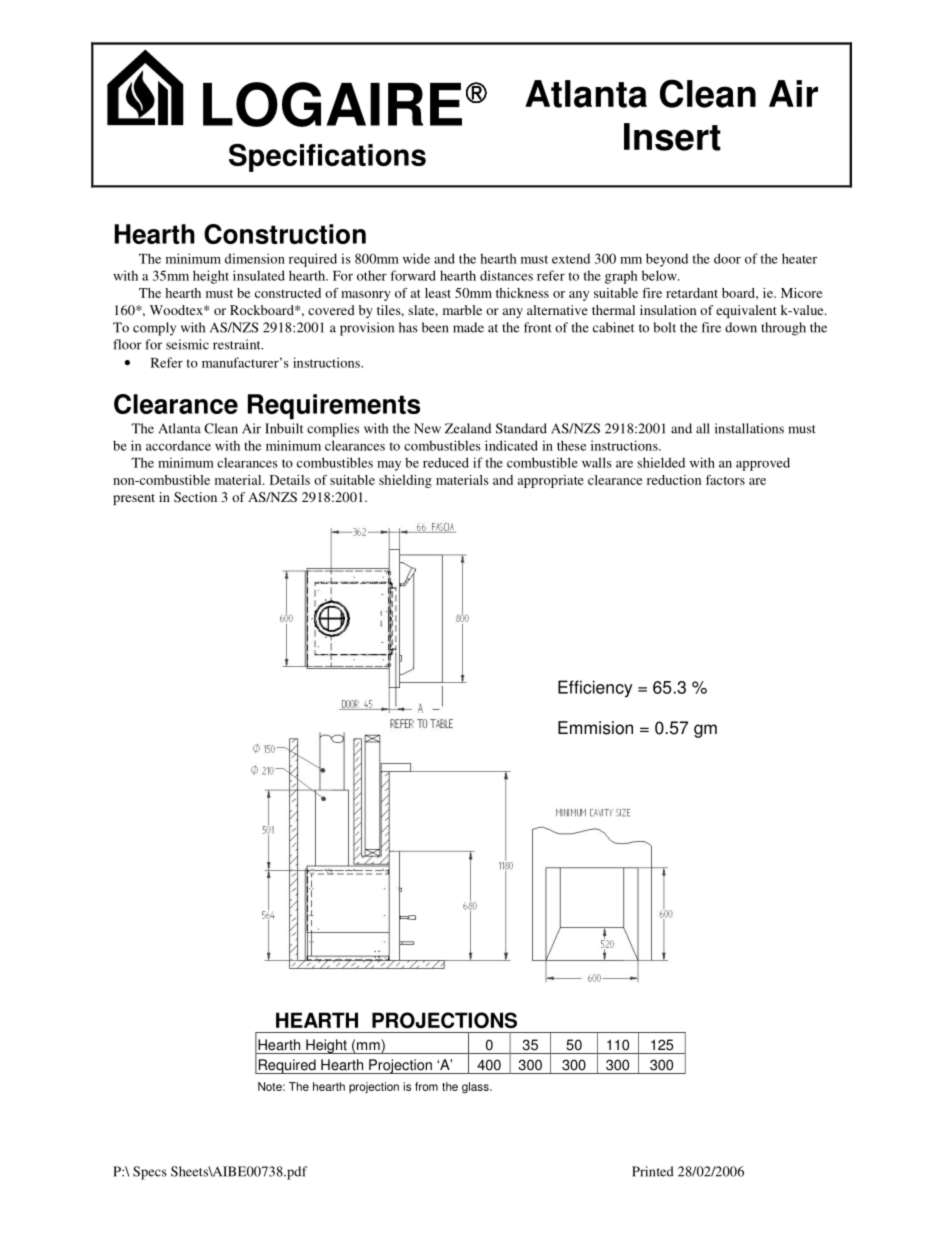  What do you see at coordinates (285, 234) in the screenshot?
I see `Construction` at bounding box center [285, 234].
